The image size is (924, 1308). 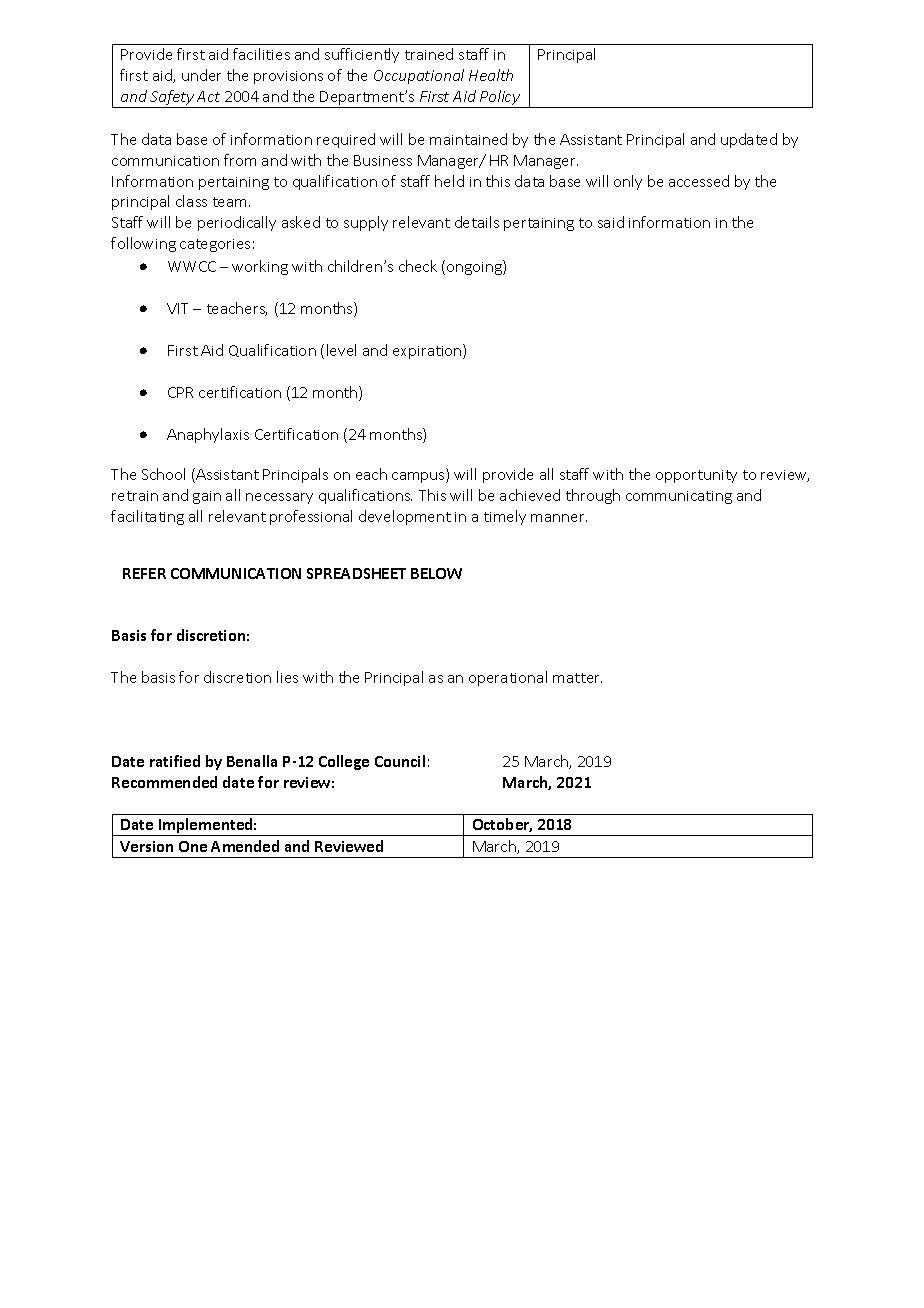 What do you see at coordinates (201, 75) in the screenshot?
I see `under` at bounding box center [201, 75].
